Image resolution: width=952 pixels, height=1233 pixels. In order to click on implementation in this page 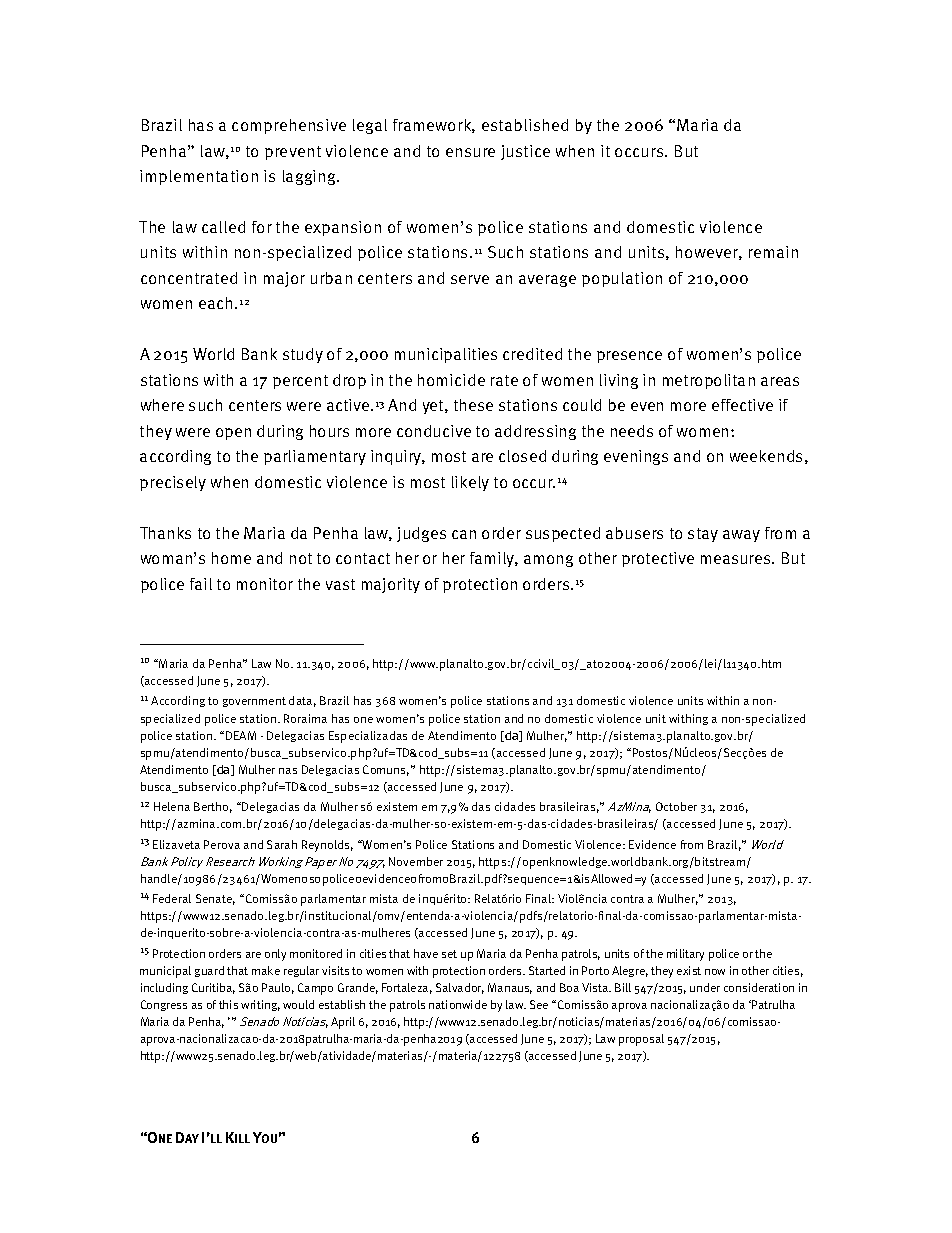, I will do `click(199, 177)`.
